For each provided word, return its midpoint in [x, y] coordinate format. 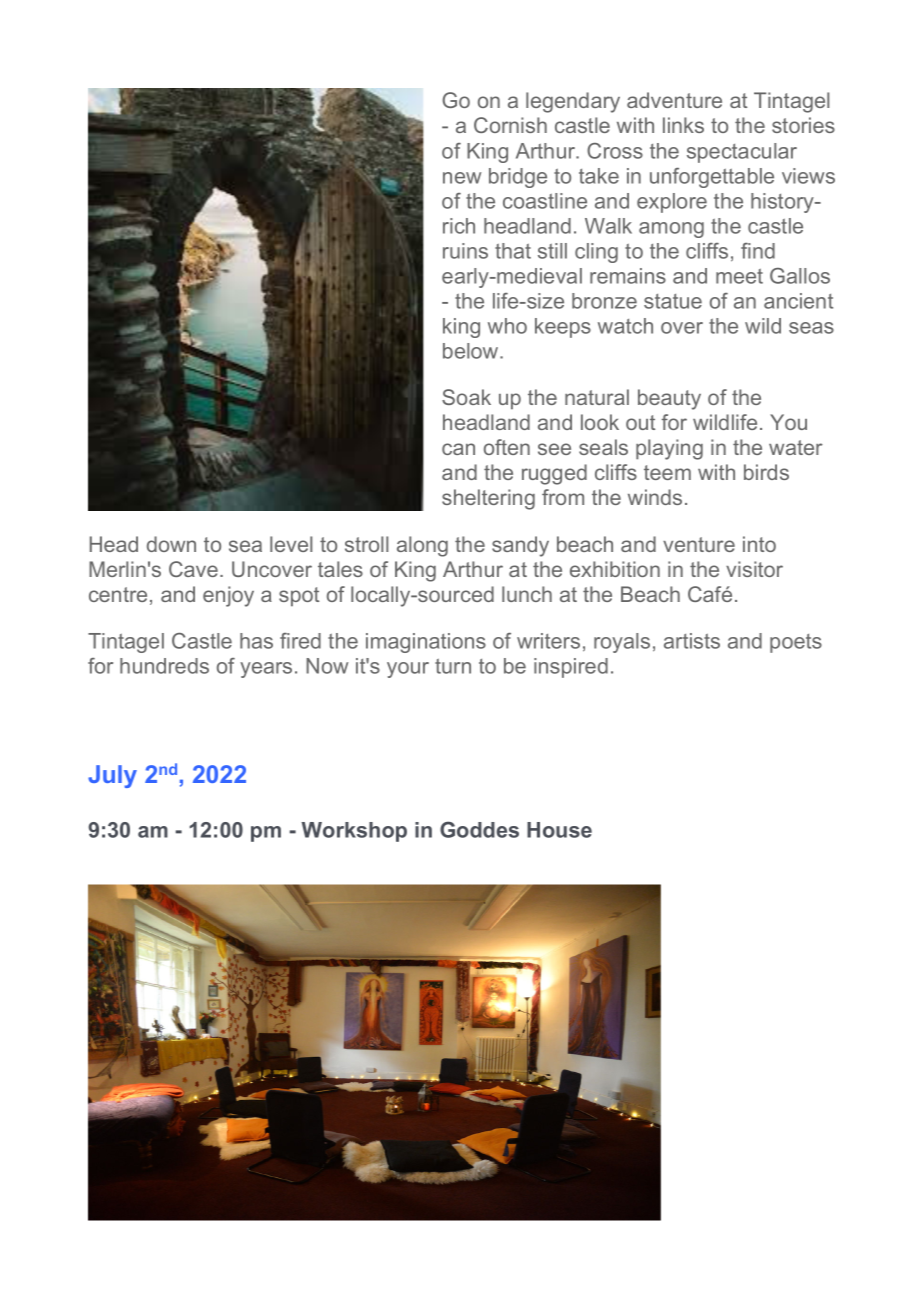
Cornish [510, 125]
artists [692, 641]
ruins [465, 251]
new [462, 178]
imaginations [426, 643]
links [683, 125]
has [256, 641]
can [458, 449]
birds [766, 472]
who [507, 326]
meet [739, 276]
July [112, 776]
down [171, 544]
